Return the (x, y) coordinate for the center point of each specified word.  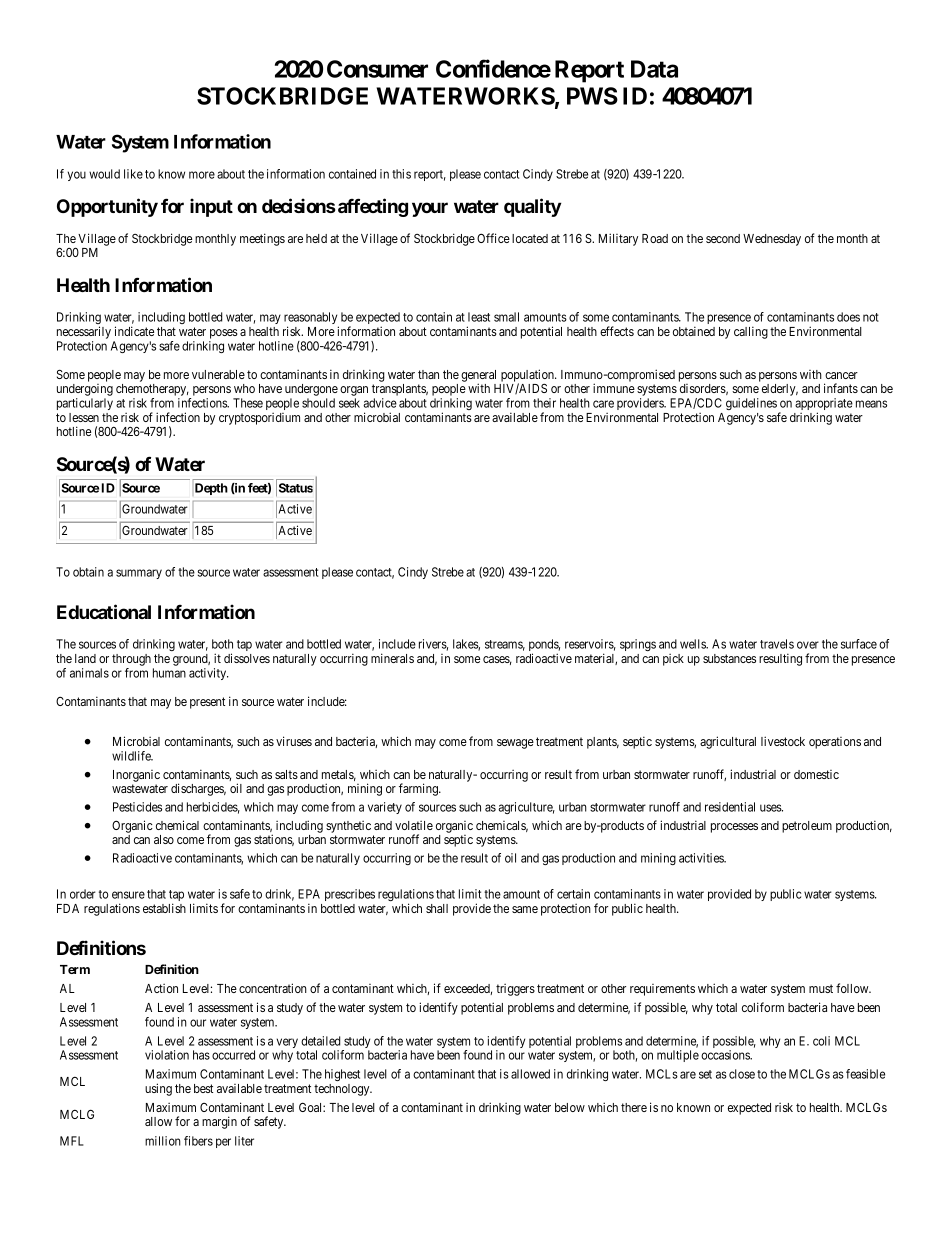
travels (777, 644)
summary (139, 574)
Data (654, 69)
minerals (392, 658)
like (133, 174)
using (158, 1089)
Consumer (377, 69)
